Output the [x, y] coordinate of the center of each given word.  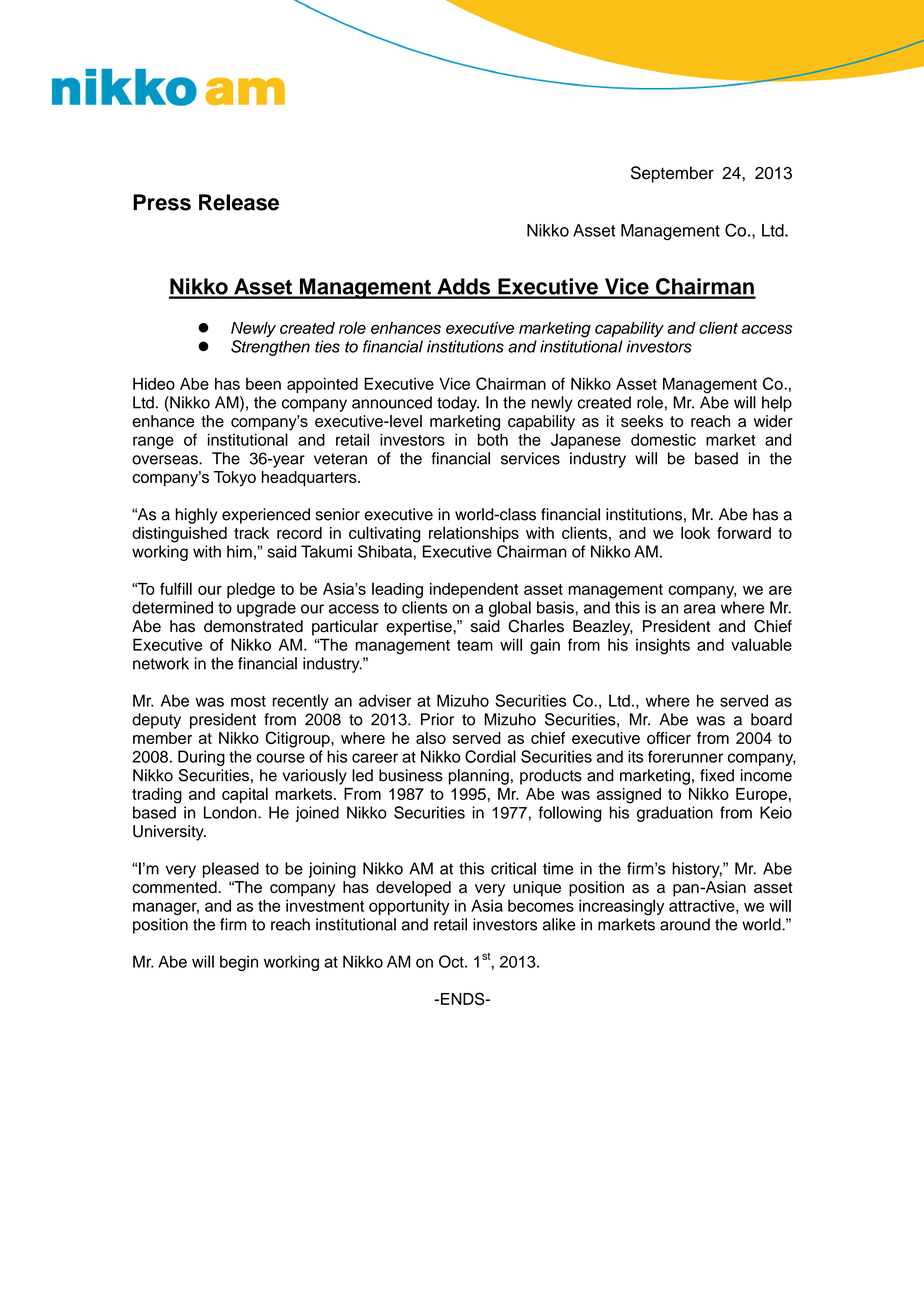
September [672, 174]
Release [239, 202]
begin [239, 963]
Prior [437, 719]
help [777, 404]
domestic [663, 439]
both [493, 439]
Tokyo [235, 479]
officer [669, 738]
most [248, 701]
